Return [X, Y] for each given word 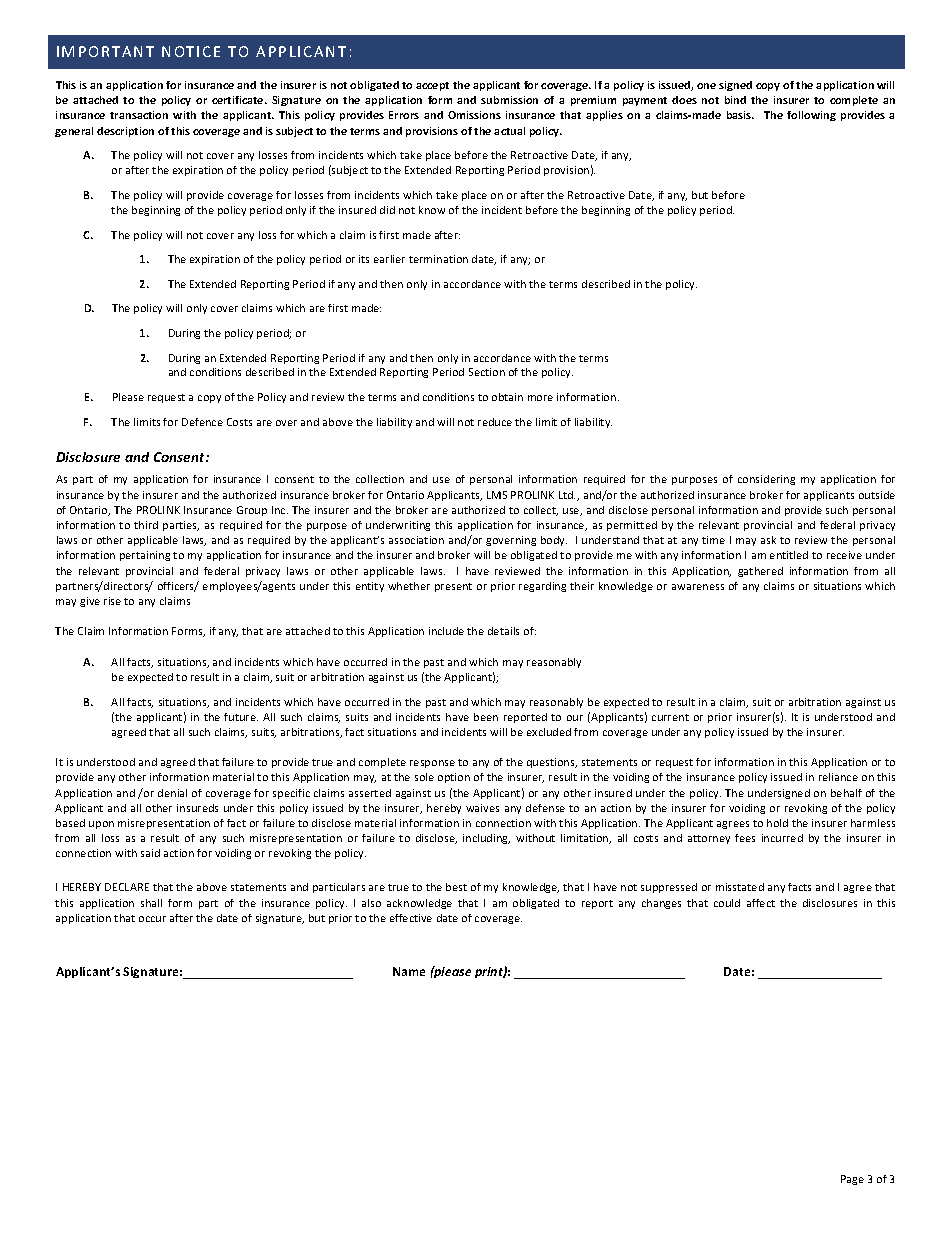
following [811, 116]
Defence [202, 422]
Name [409, 971]
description [125, 132]
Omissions [474, 115]
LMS [497, 495]
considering [766, 480]
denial [172, 793]
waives [482, 808]
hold [777, 823]
